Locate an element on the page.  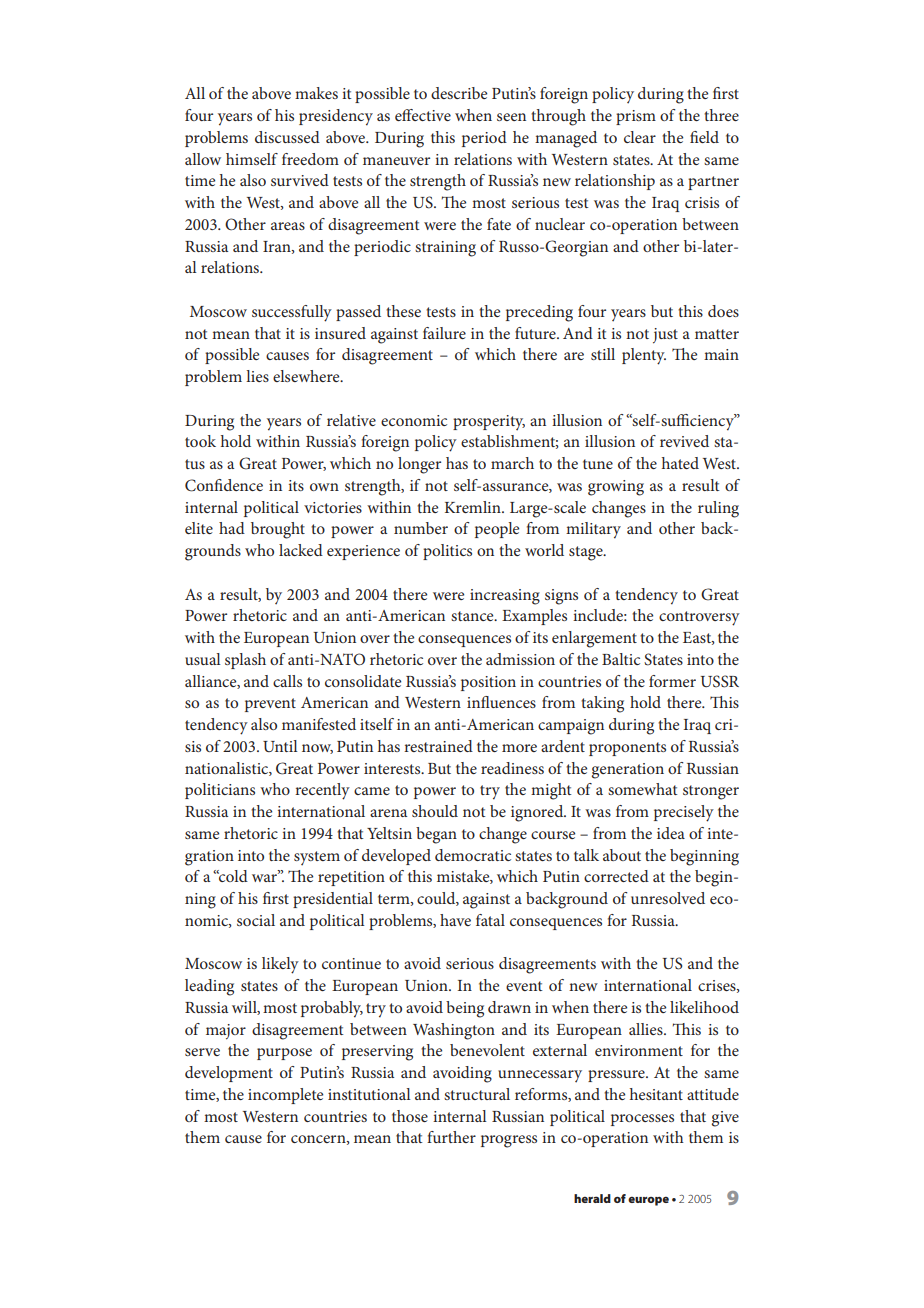
hated is located at coordinates (680, 463).
